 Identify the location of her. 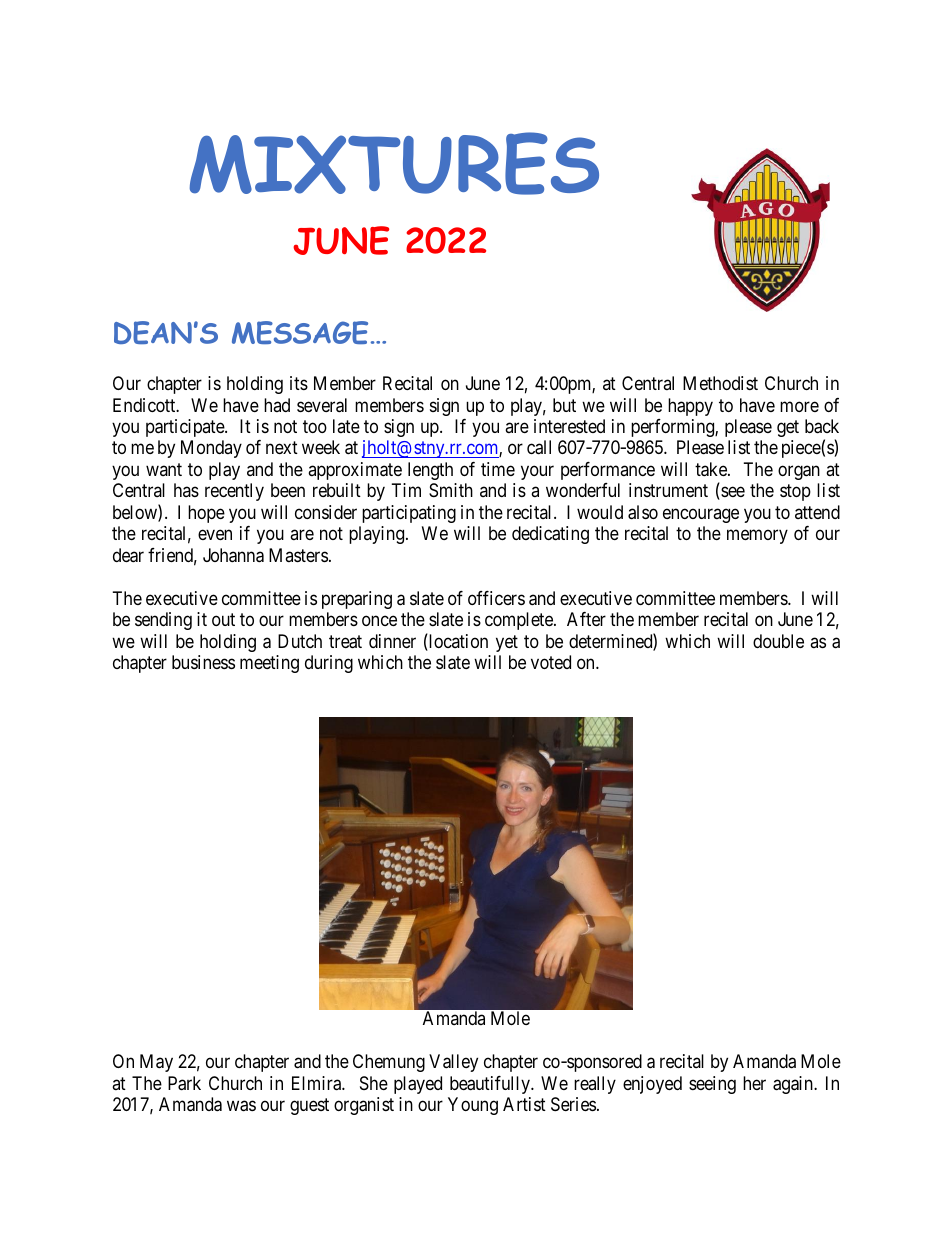
(754, 1083).
